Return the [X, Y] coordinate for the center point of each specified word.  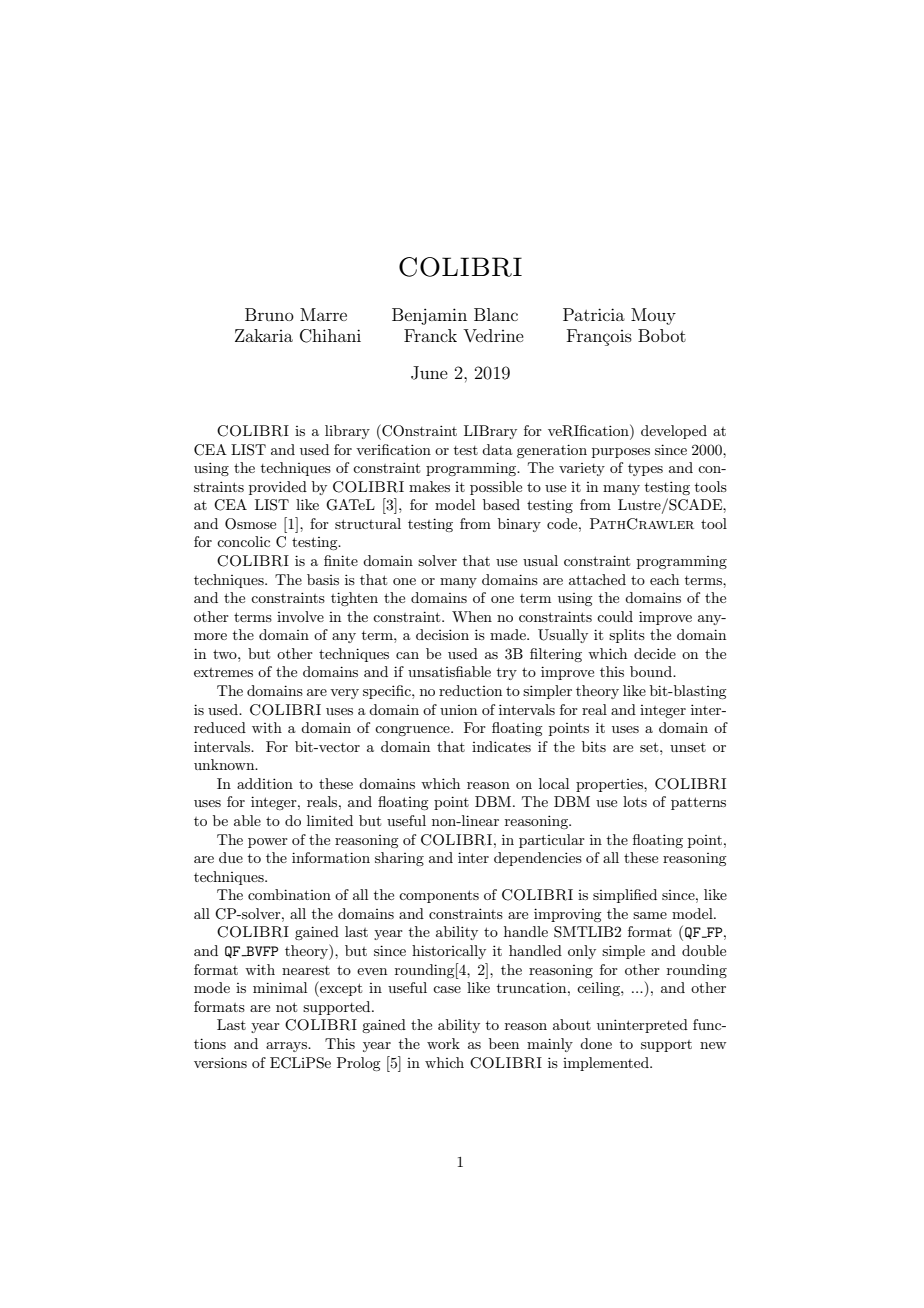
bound [652, 671]
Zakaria [264, 335]
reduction [470, 690]
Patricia [594, 314]
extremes [223, 672]
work [443, 1043]
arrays [287, 1047]
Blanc [496, 314]
